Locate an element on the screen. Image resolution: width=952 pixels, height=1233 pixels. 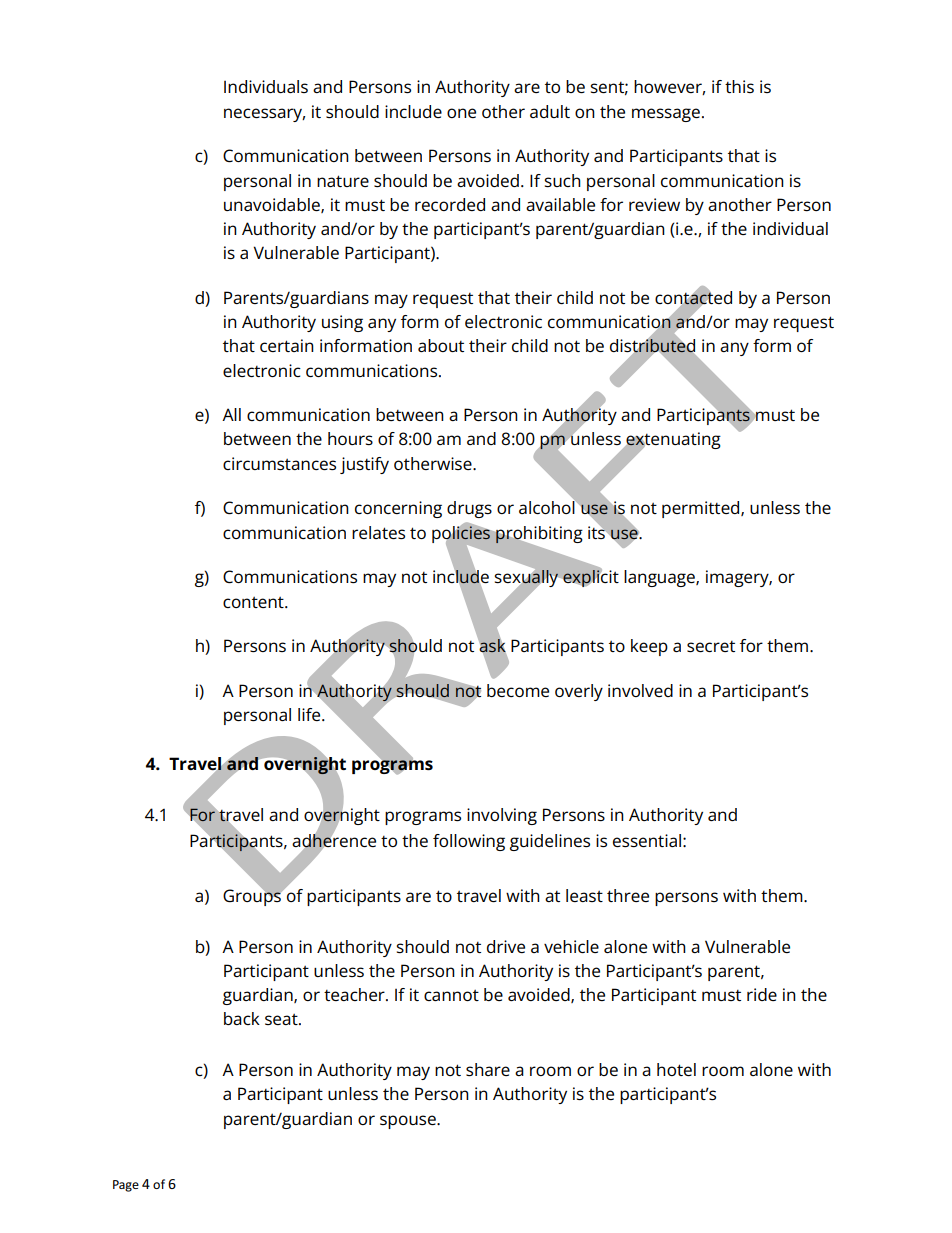
adherence is located at coordinates (334, 841).
